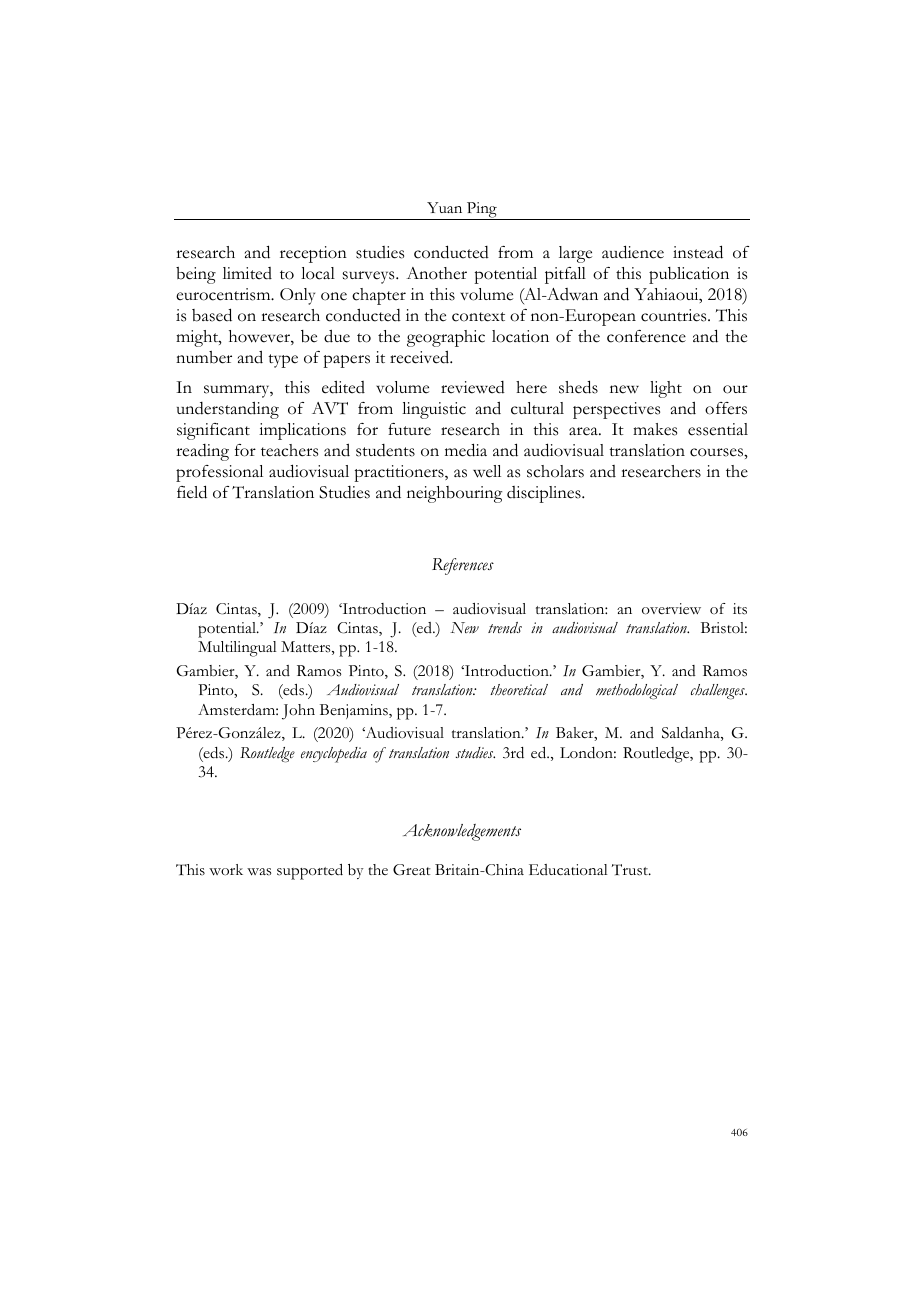 The height and width of the page is (1308, 924). What do you see at coordinates (698, 252) in the page?
I see `instead` at bounding box center [698, 252].
